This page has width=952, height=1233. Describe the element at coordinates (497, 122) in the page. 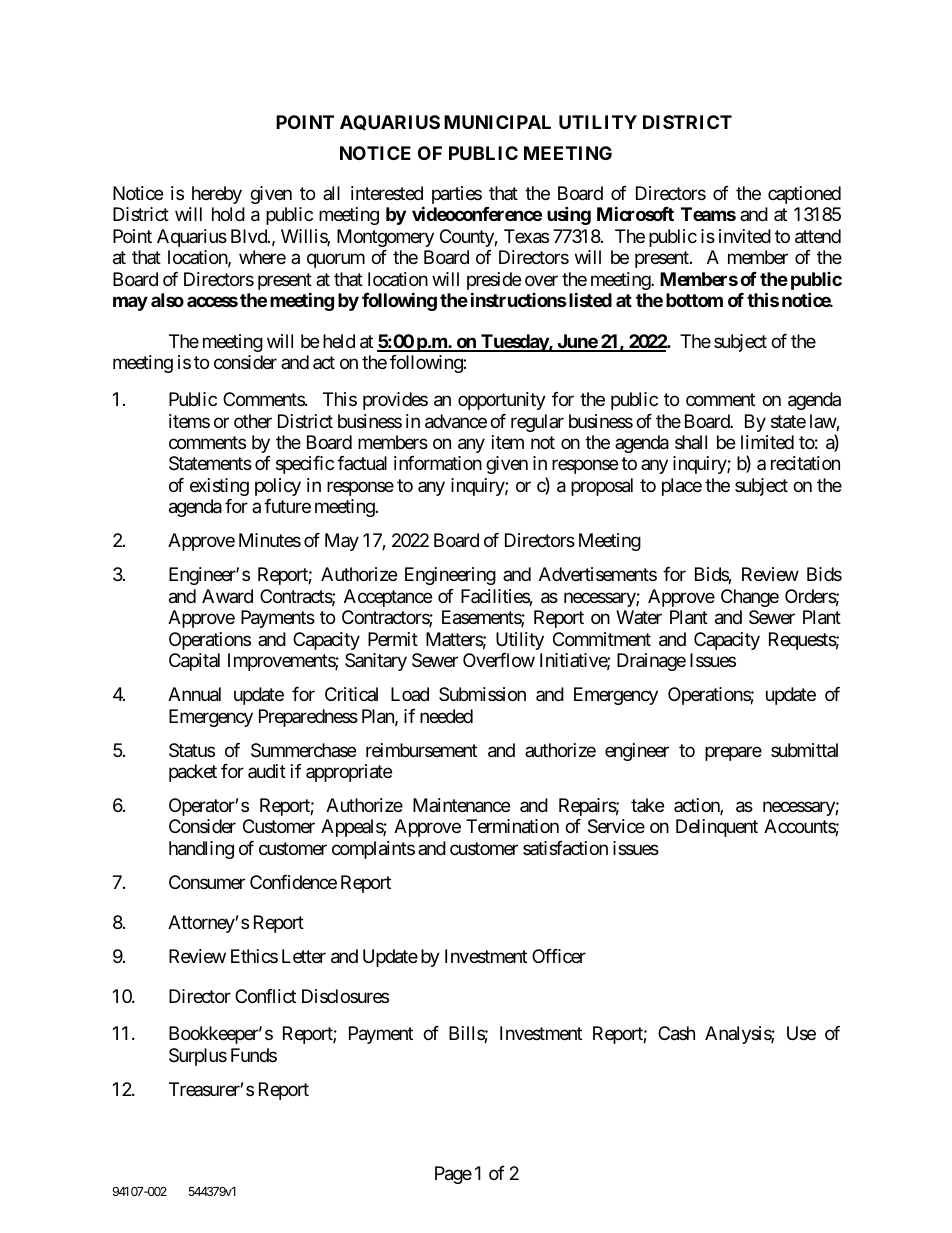

I see `MUNICIPAL` at that location.
